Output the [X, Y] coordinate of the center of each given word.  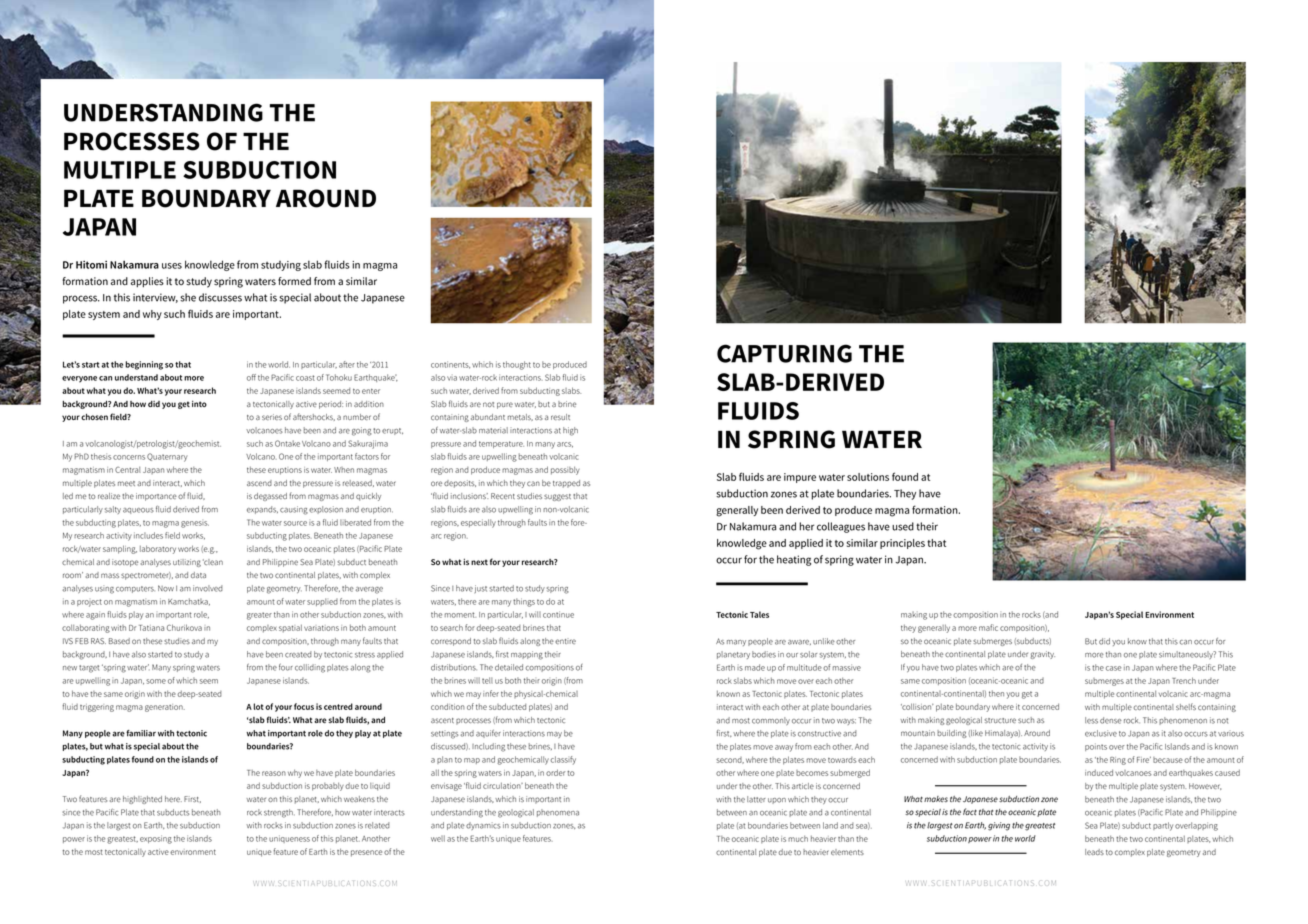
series [272, 417]
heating [794, 560]
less [1091, 720]
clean [213, 562]
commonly [771, 721]
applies [147, 282]
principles [902, 544]
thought [517, 365]
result [560, 417]
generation [165, 708]
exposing [156, 839]
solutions [868, 477]
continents [450, 365]
